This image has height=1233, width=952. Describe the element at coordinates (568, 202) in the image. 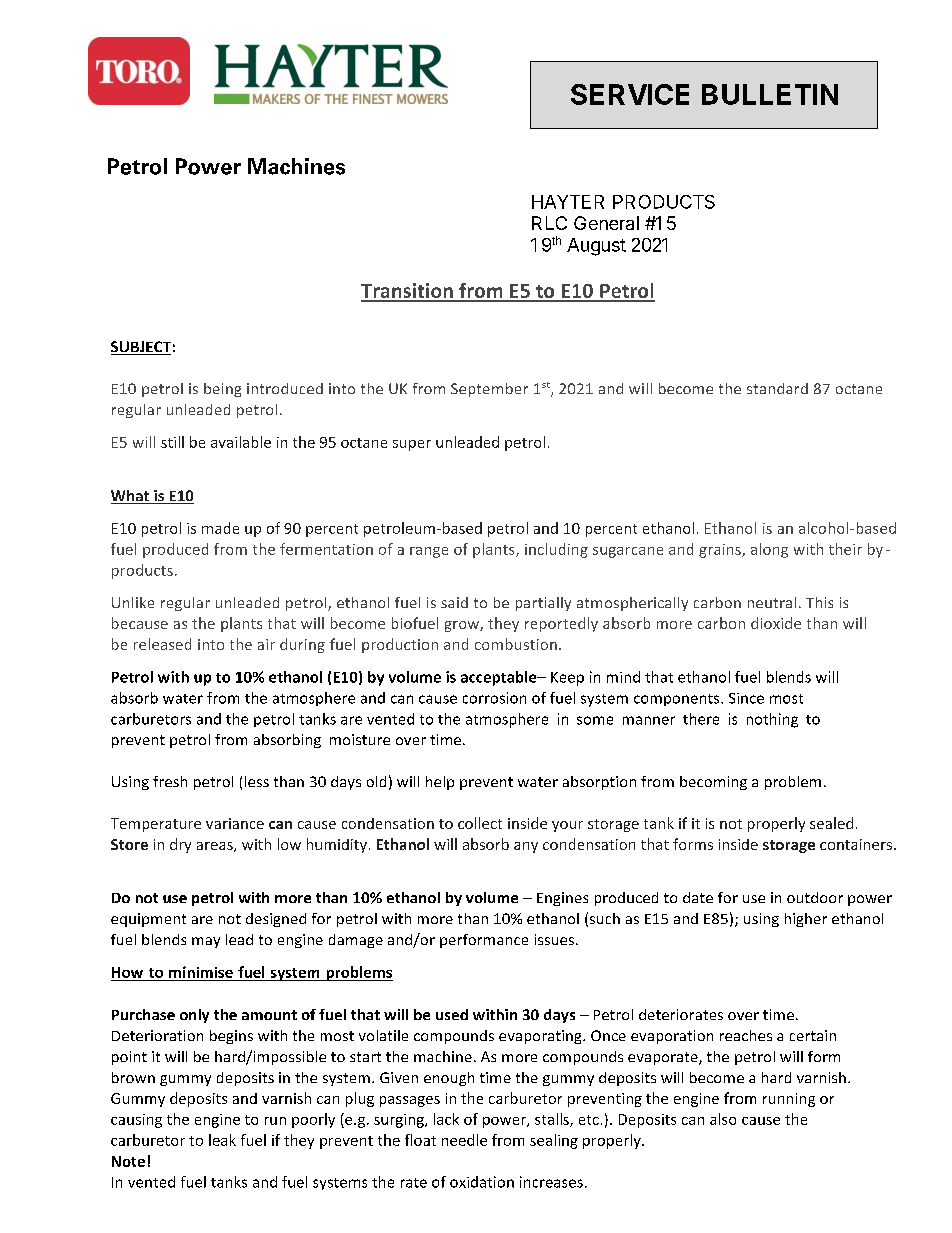

I see `HAYTER` at that location.
